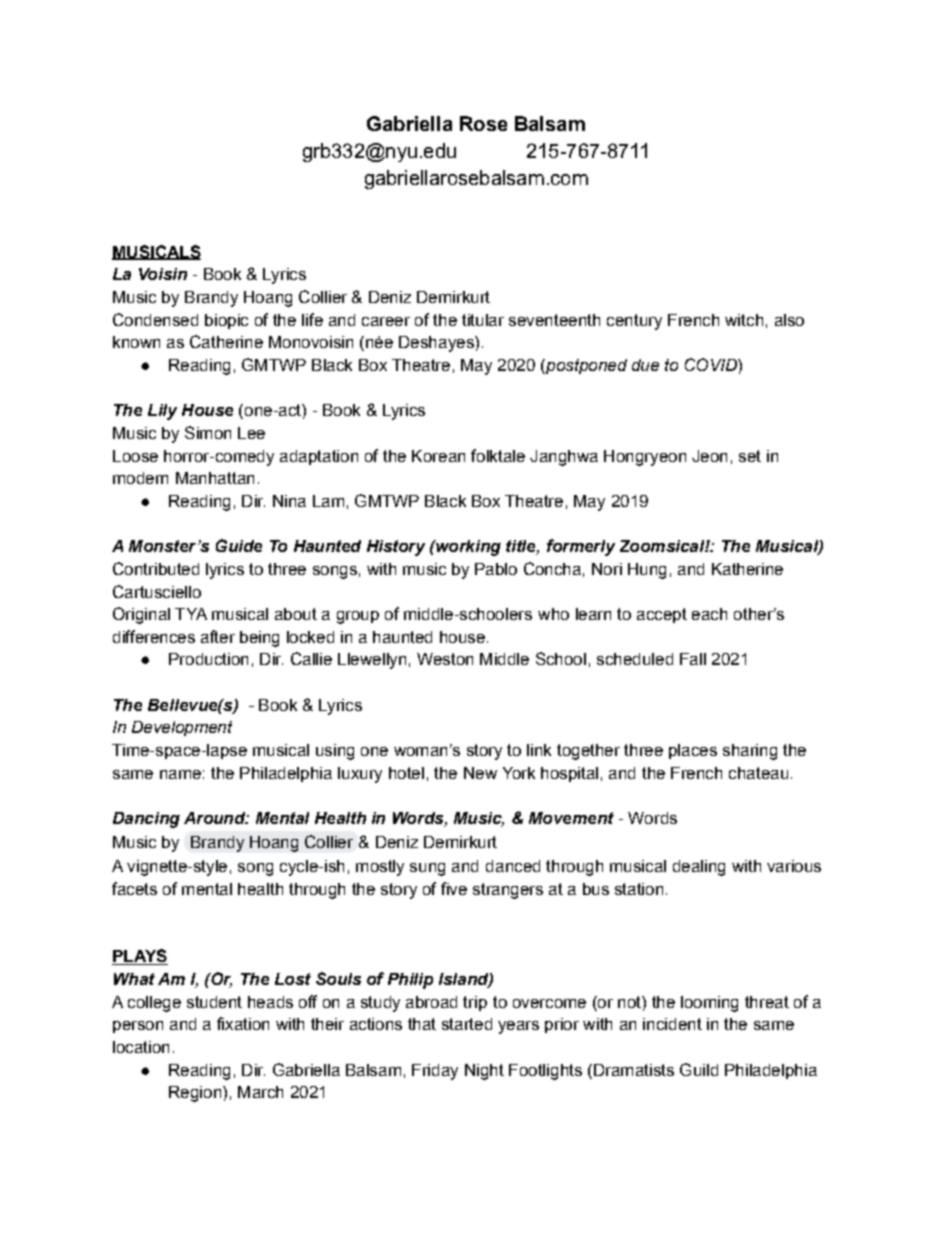 Image resolution: width=952 pixels, height=1233 pixels. What do you see at coordinates (693, 751) in the page?
I see `places` at bounding box center [693, 751].
